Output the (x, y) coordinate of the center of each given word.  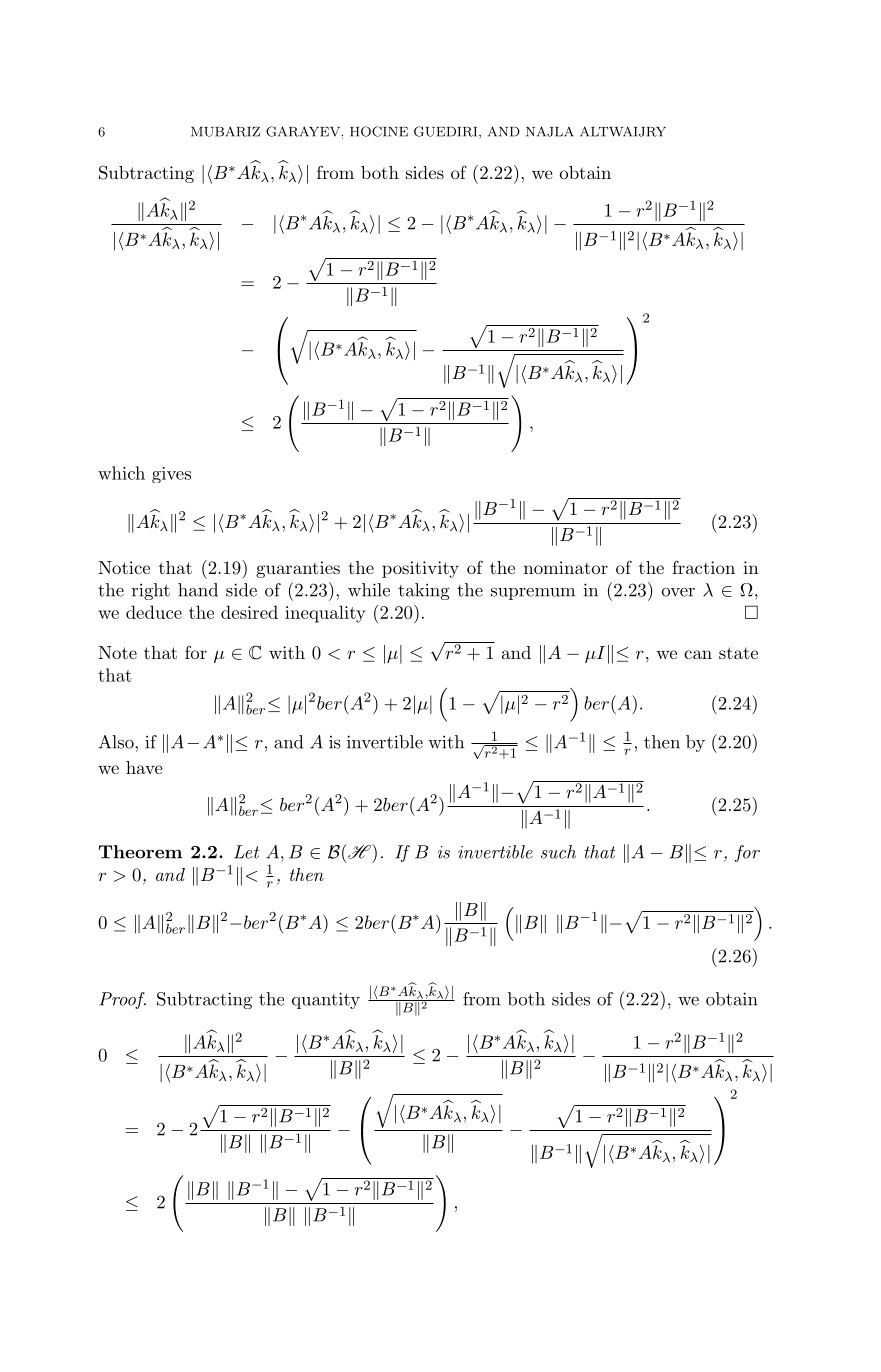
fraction (703, 567)
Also (117, 742)
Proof (122, 1000)
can (698, 654)
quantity (326, 1000)
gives (171, 475)
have (144, 767)
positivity (420, 569)
